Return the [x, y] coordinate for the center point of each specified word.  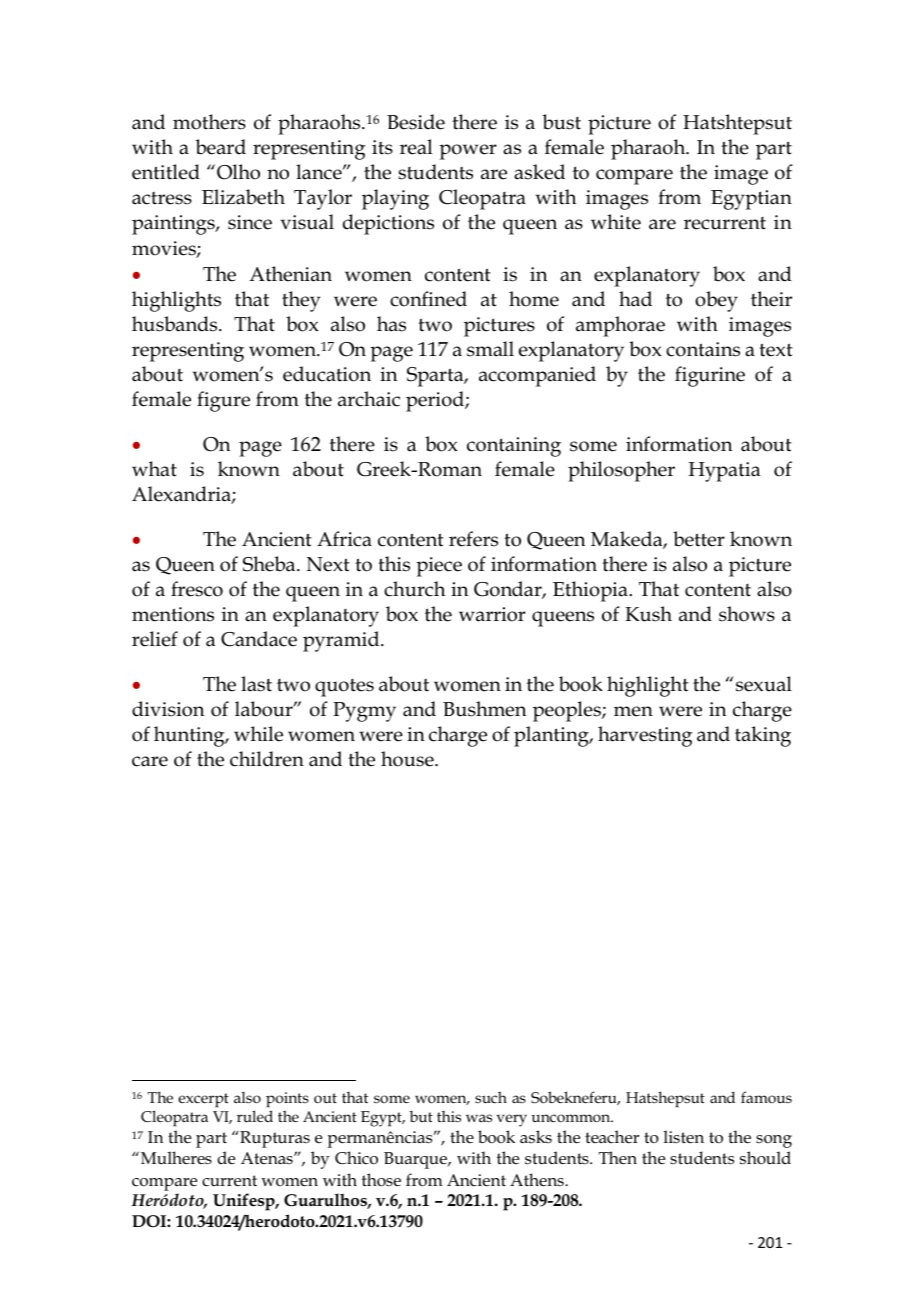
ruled [255, 1116]
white [616, 222]
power [468, 152]
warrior [492, 614]
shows [747, 614]
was [479, 1118]
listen [684, 1136]
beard [220, 147]
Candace [259, 639]
